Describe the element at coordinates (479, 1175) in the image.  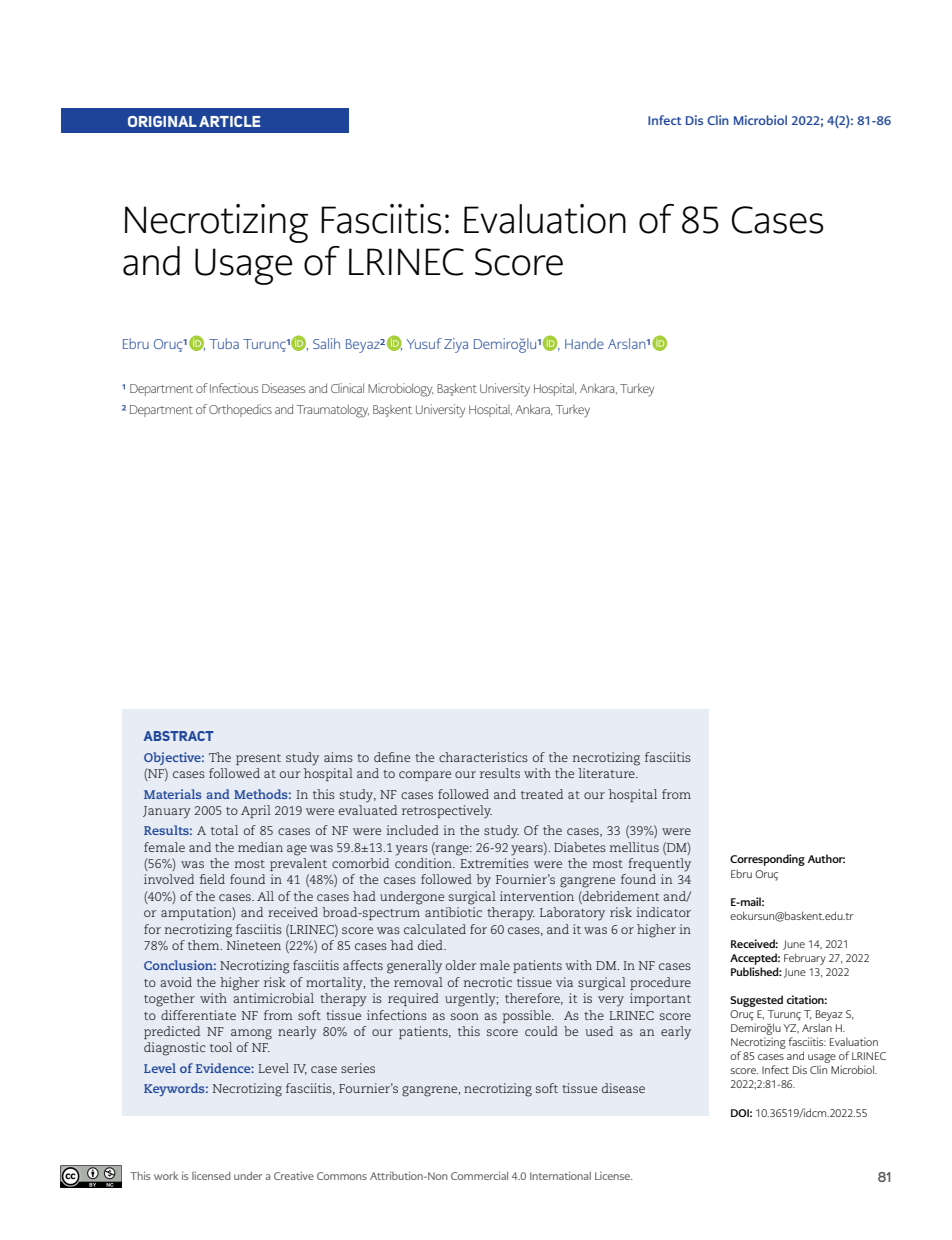
I see `Commercial` at that location.
